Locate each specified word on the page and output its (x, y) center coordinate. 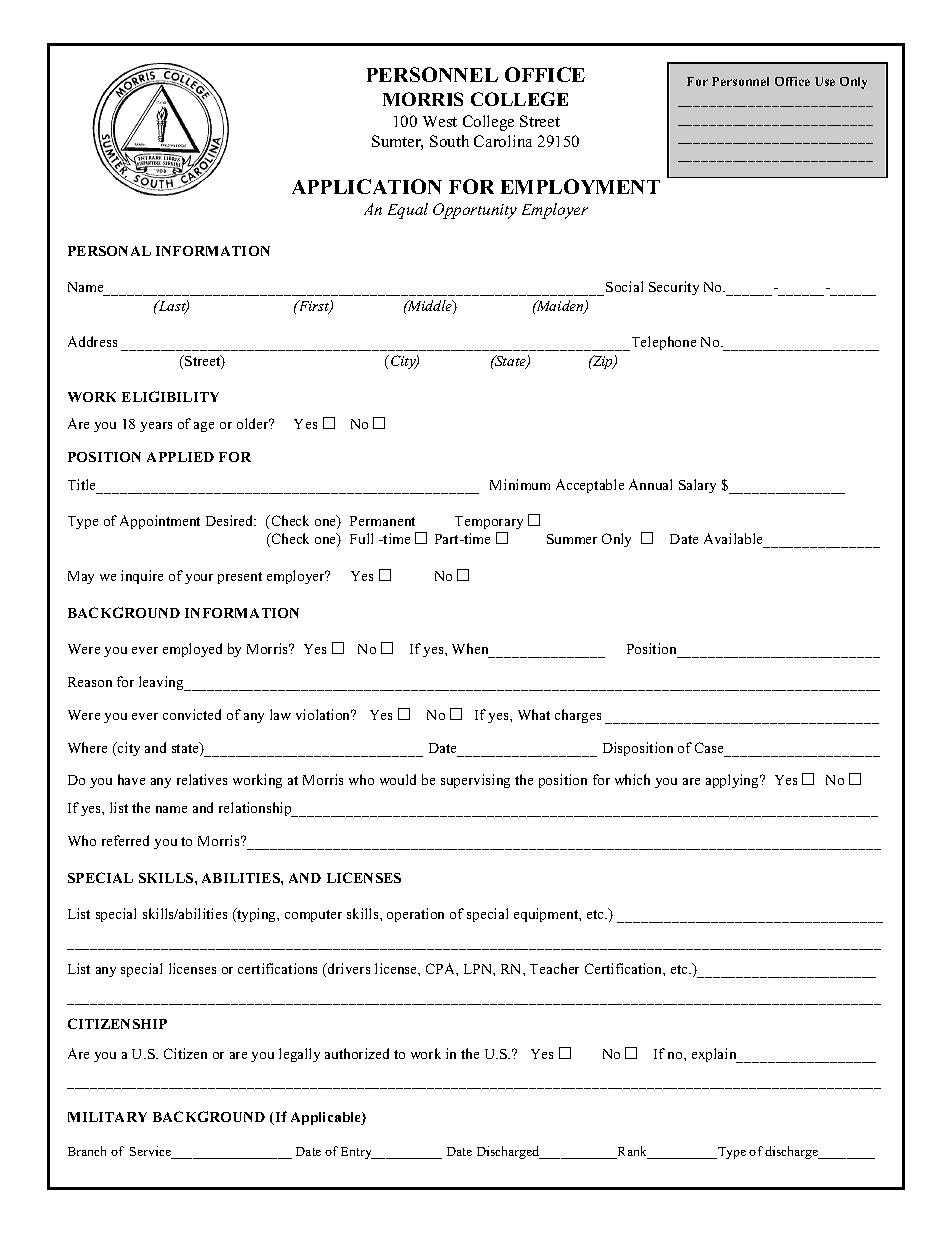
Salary (697, 486)
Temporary (489, 522)
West (440, 121)
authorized (357, 1053)
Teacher (554, 968)
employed (192, 650)
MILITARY (107, 1117)
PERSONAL (109, 251)
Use (825, 81)
